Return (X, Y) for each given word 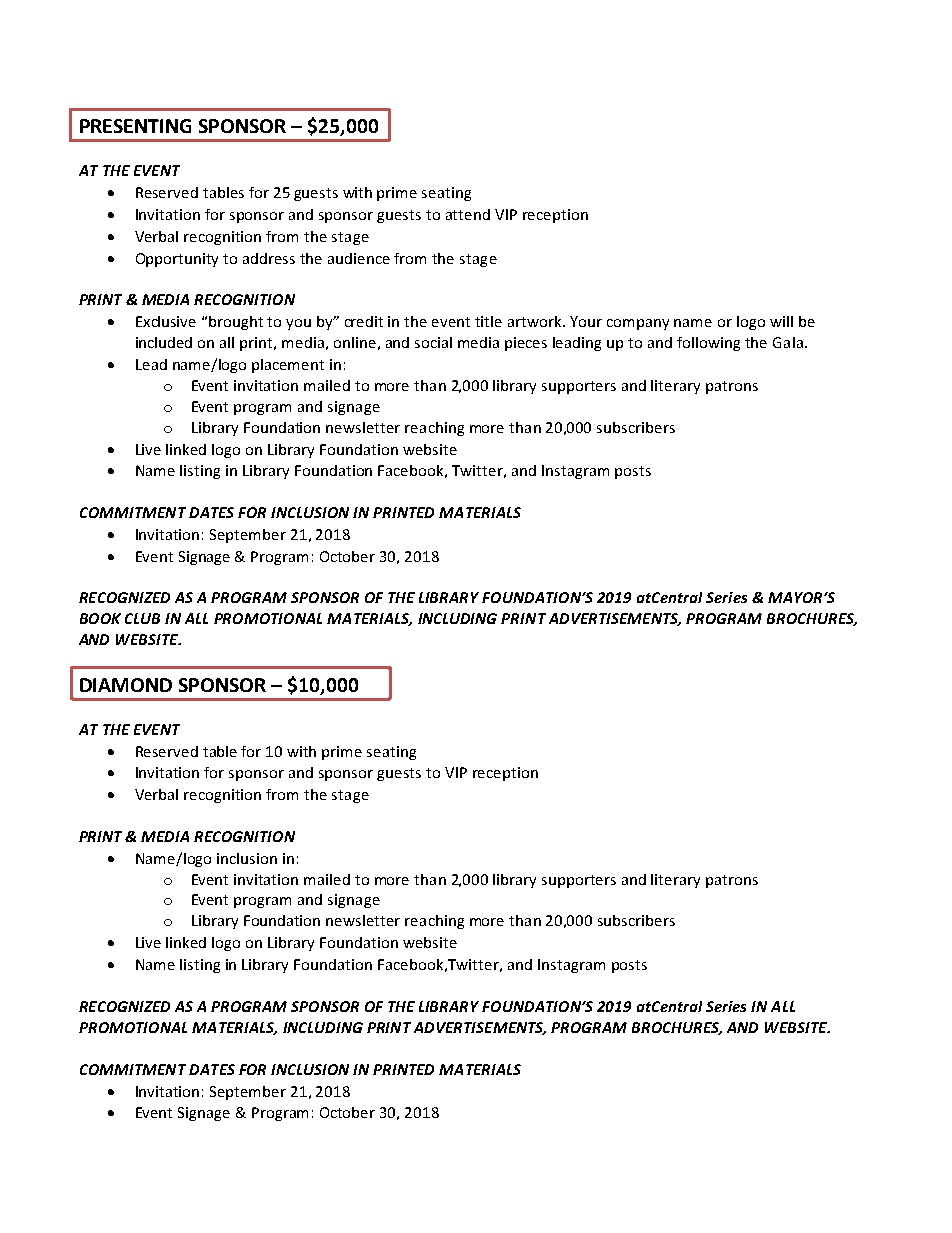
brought (236, 323)
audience (359, 258)
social (433, 342)
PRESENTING (135, 126)
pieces (526, 344)
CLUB (142, 618)
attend (468, 214)
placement (288, 366)
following (708, 344)
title (488, 321)
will (781, 321)
